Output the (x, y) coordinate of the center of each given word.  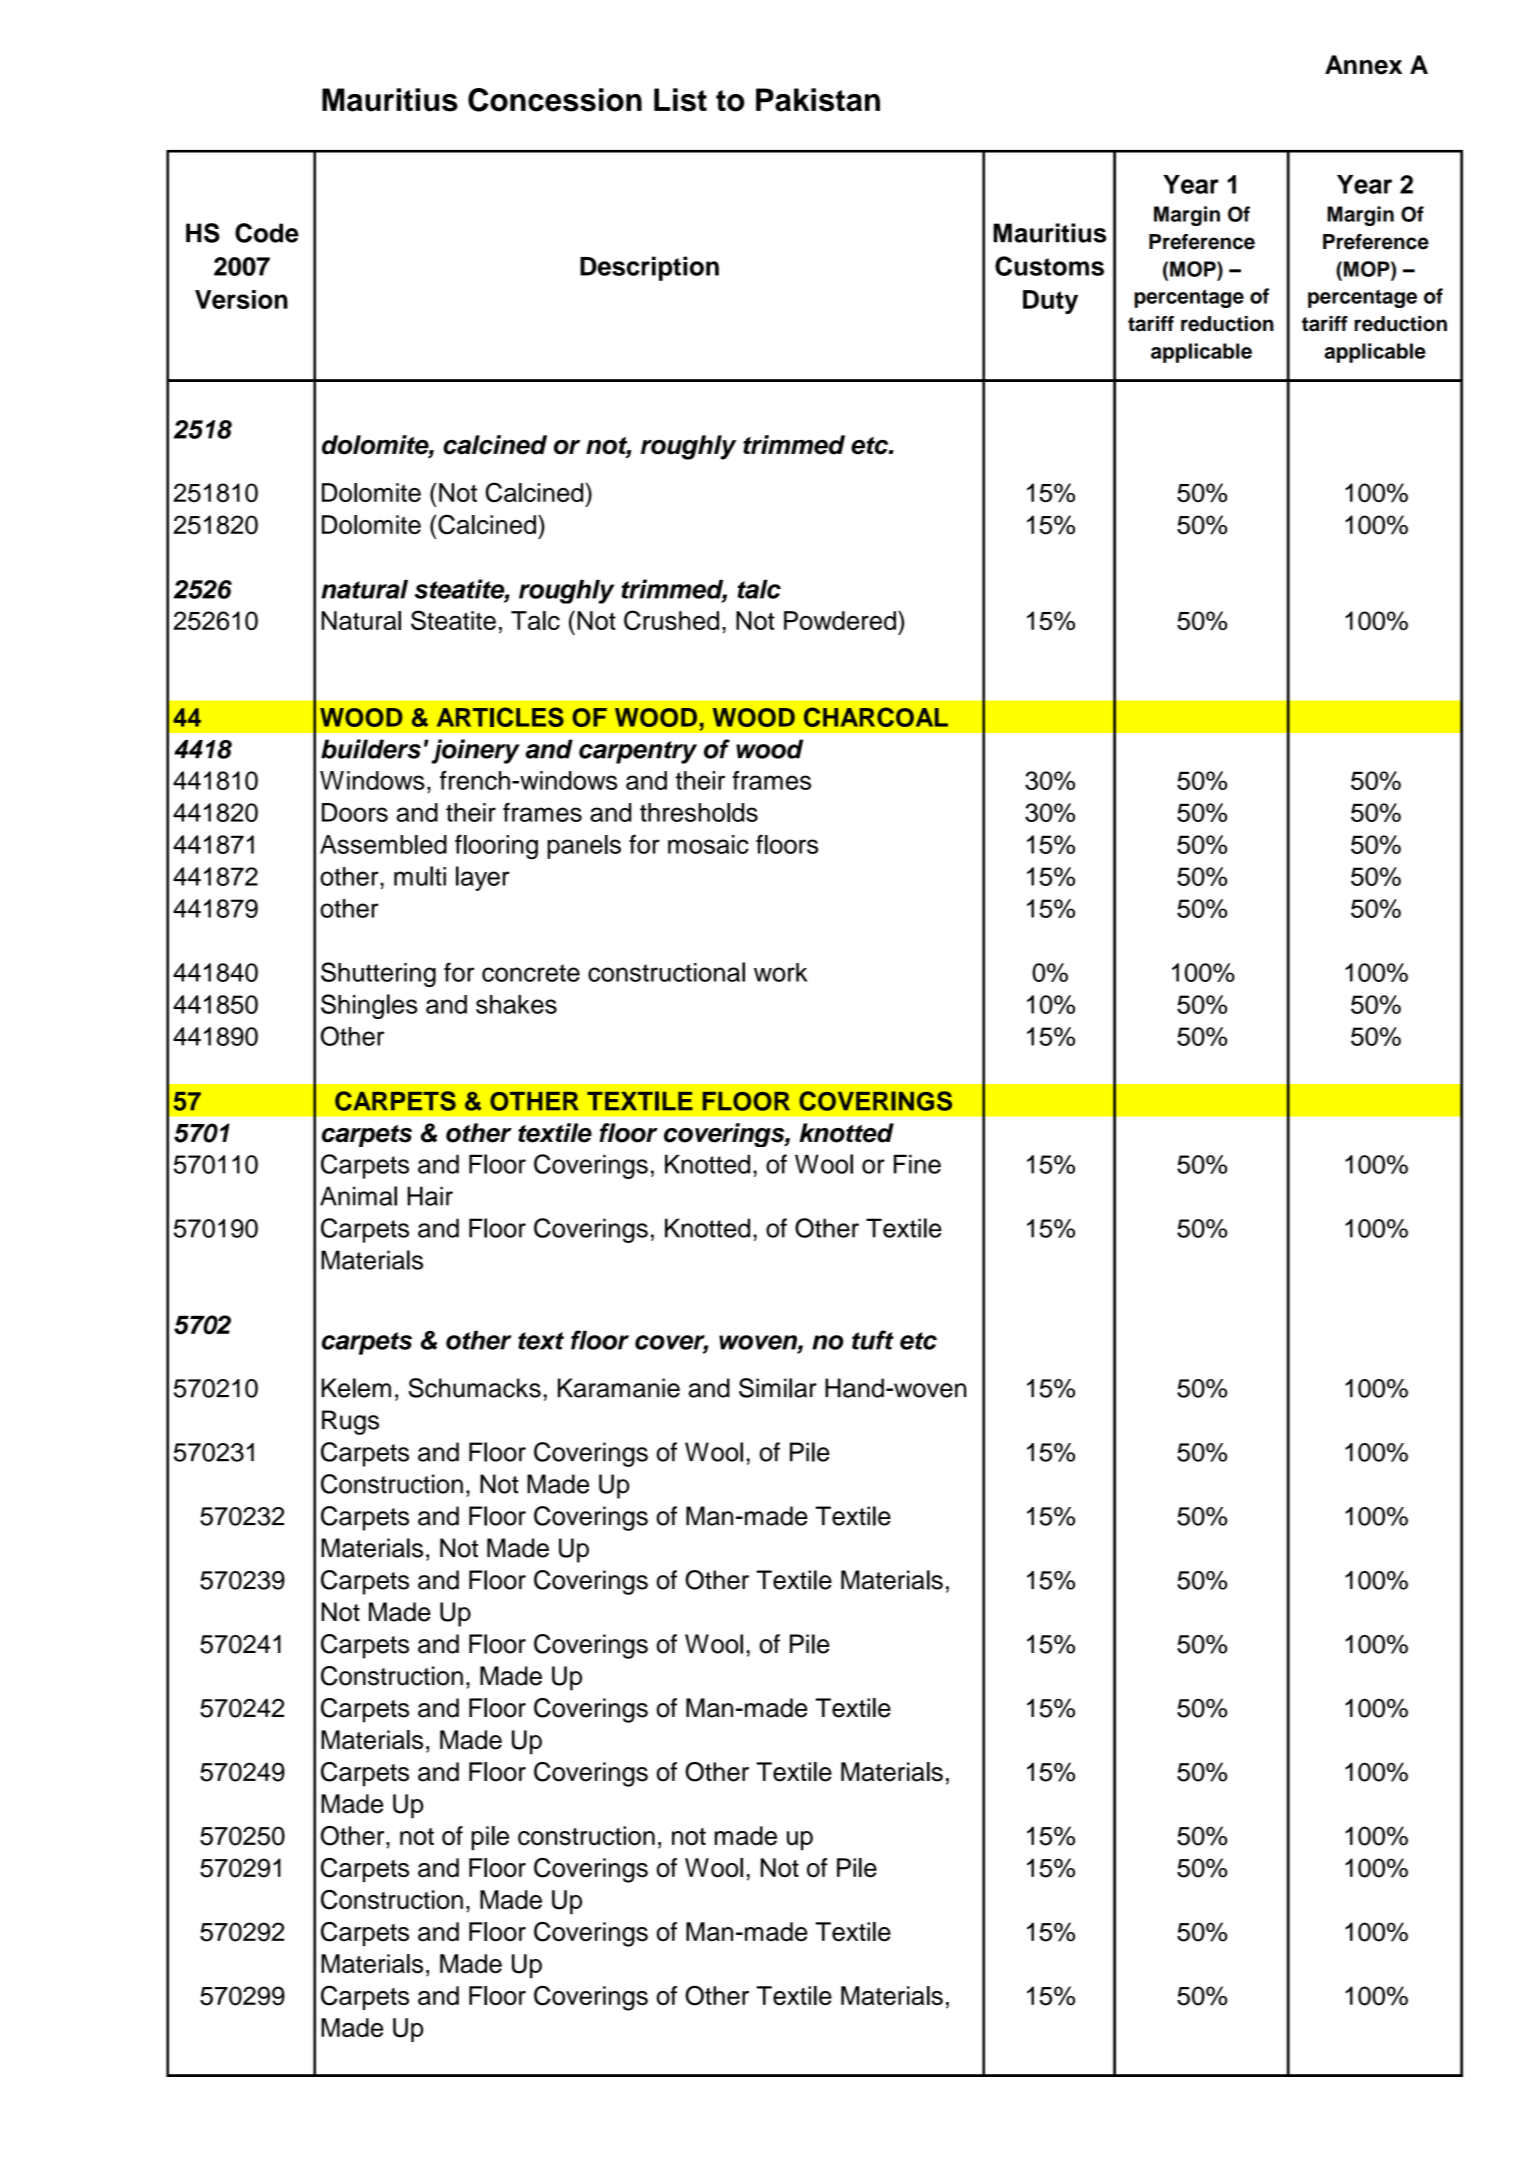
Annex (1363, 65)
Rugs (350, 1422)
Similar (778, 1388)
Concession (555, 100)
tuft (873, 1340)
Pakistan (818, 100)
